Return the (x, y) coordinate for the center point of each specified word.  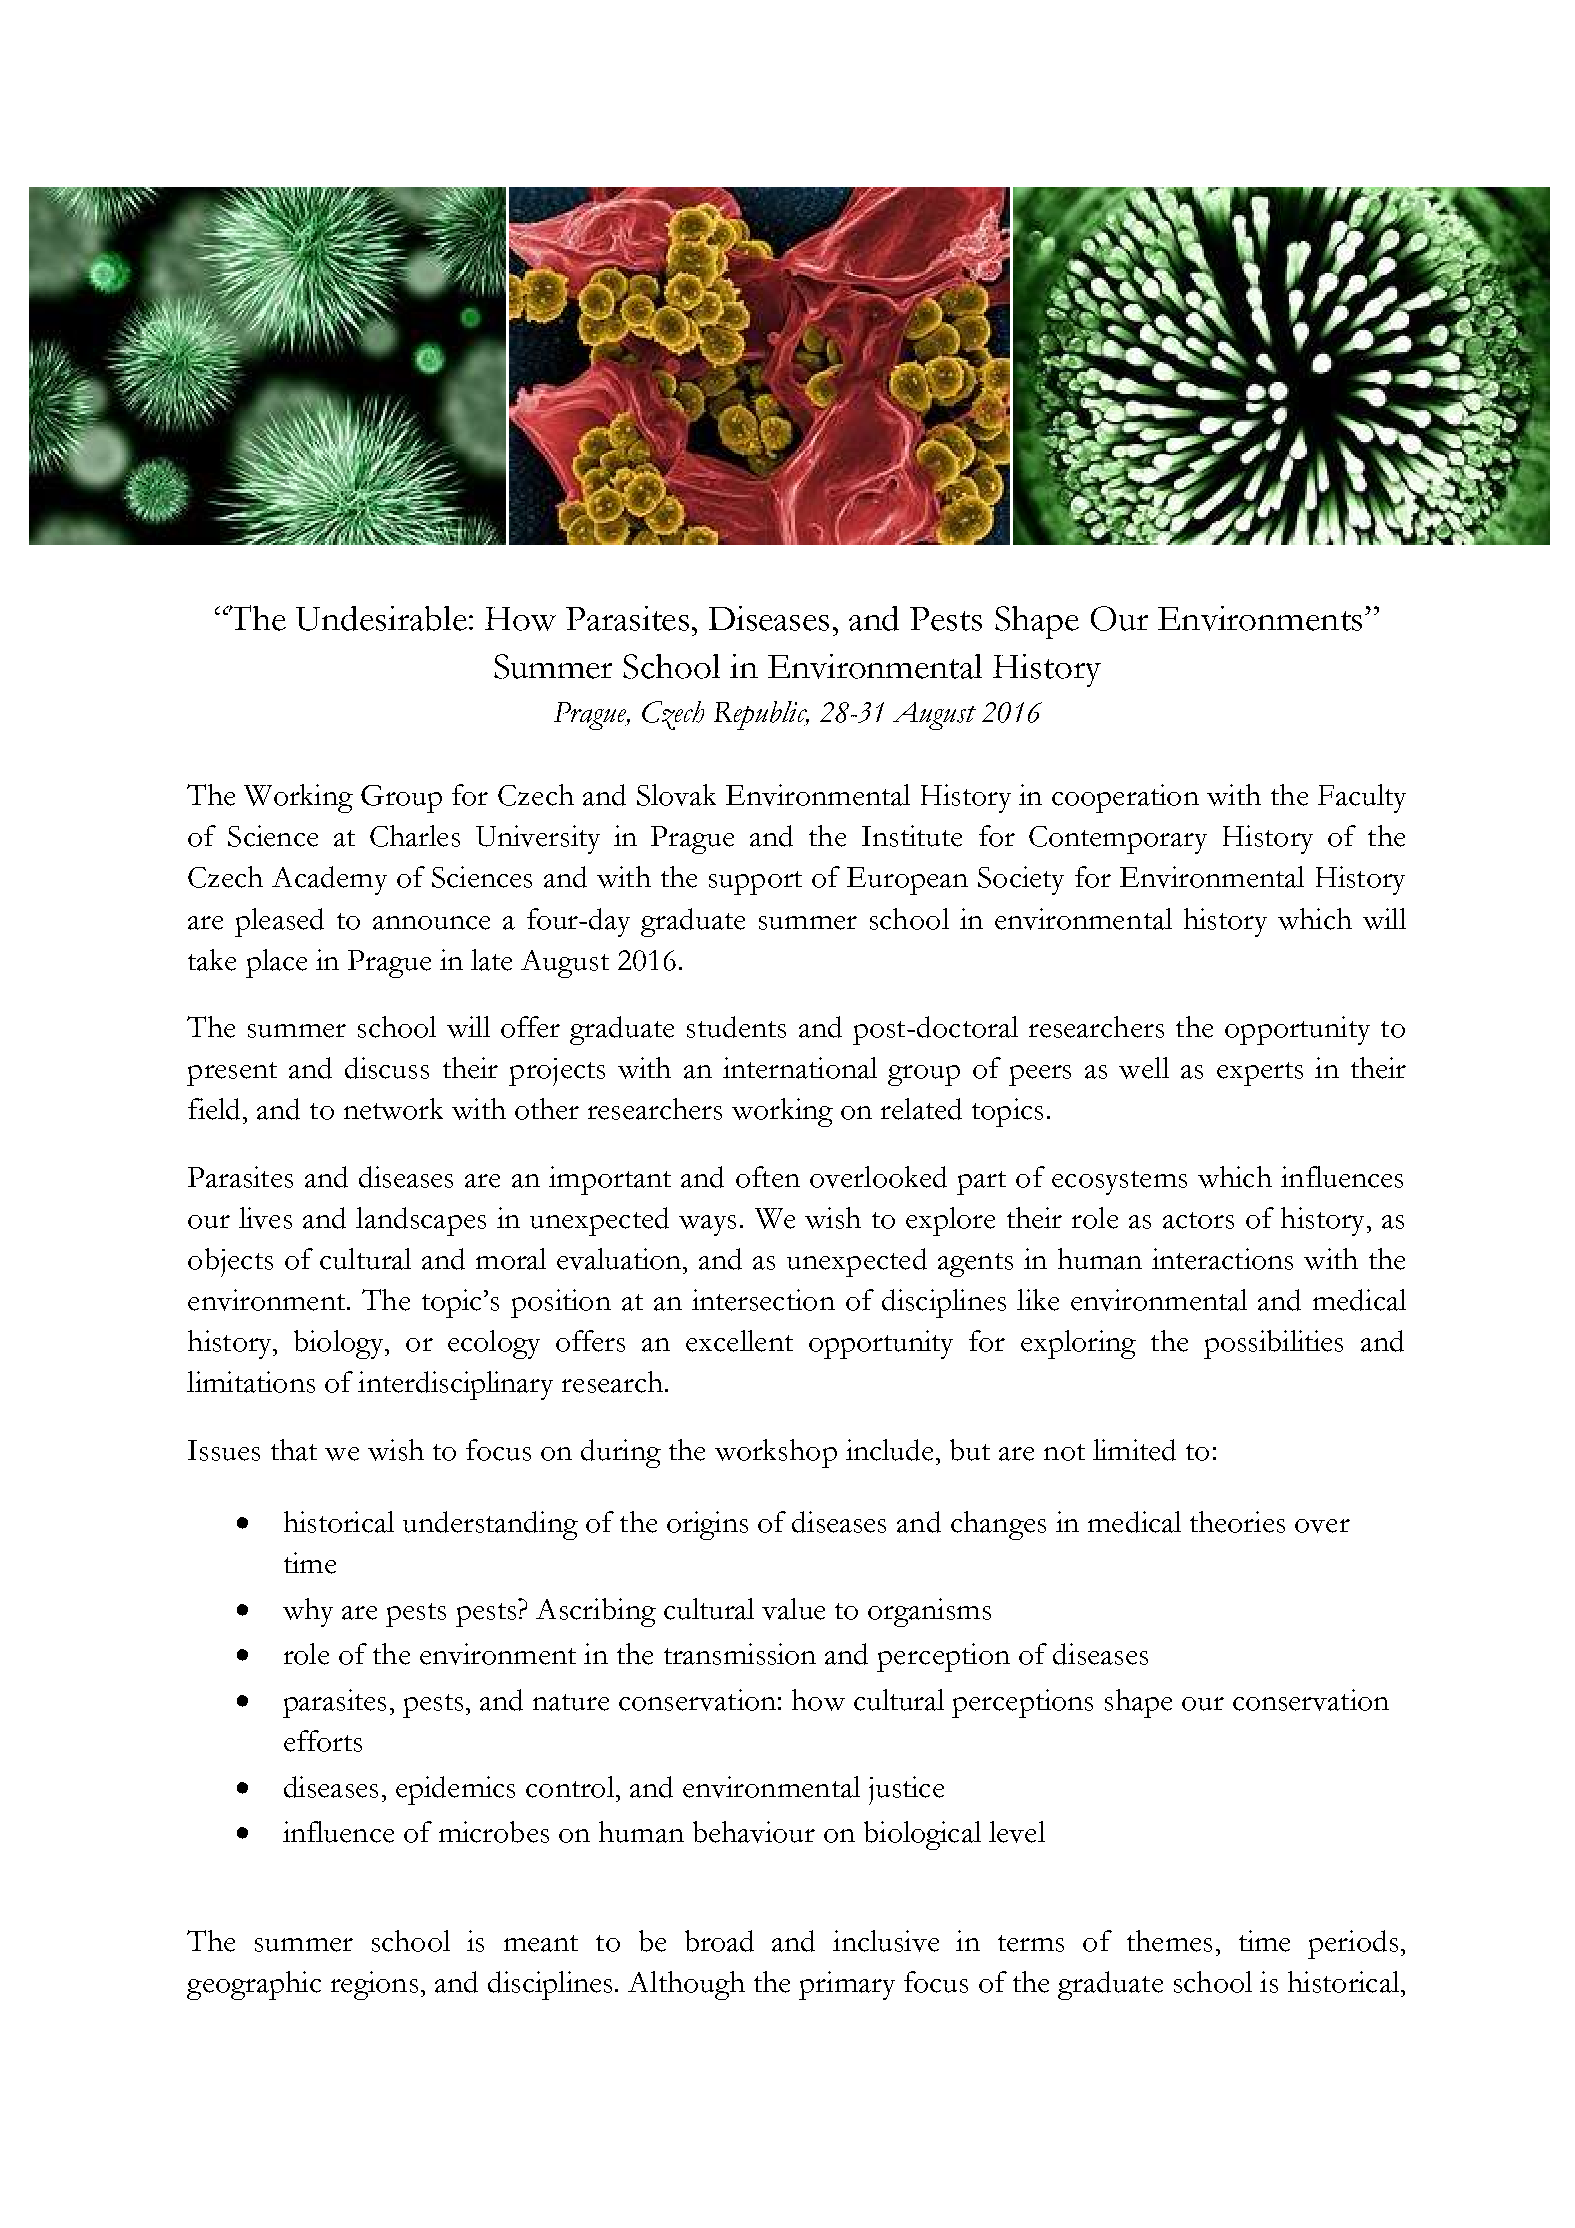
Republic (761, 715)
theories (1237, 1522)
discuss (387, 1068)
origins (707, 1525)
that (294, 1450)
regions (374, 1985)
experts (1260, 1074)
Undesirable (381, 618)
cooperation (1125, 798)
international (800, 1068)
